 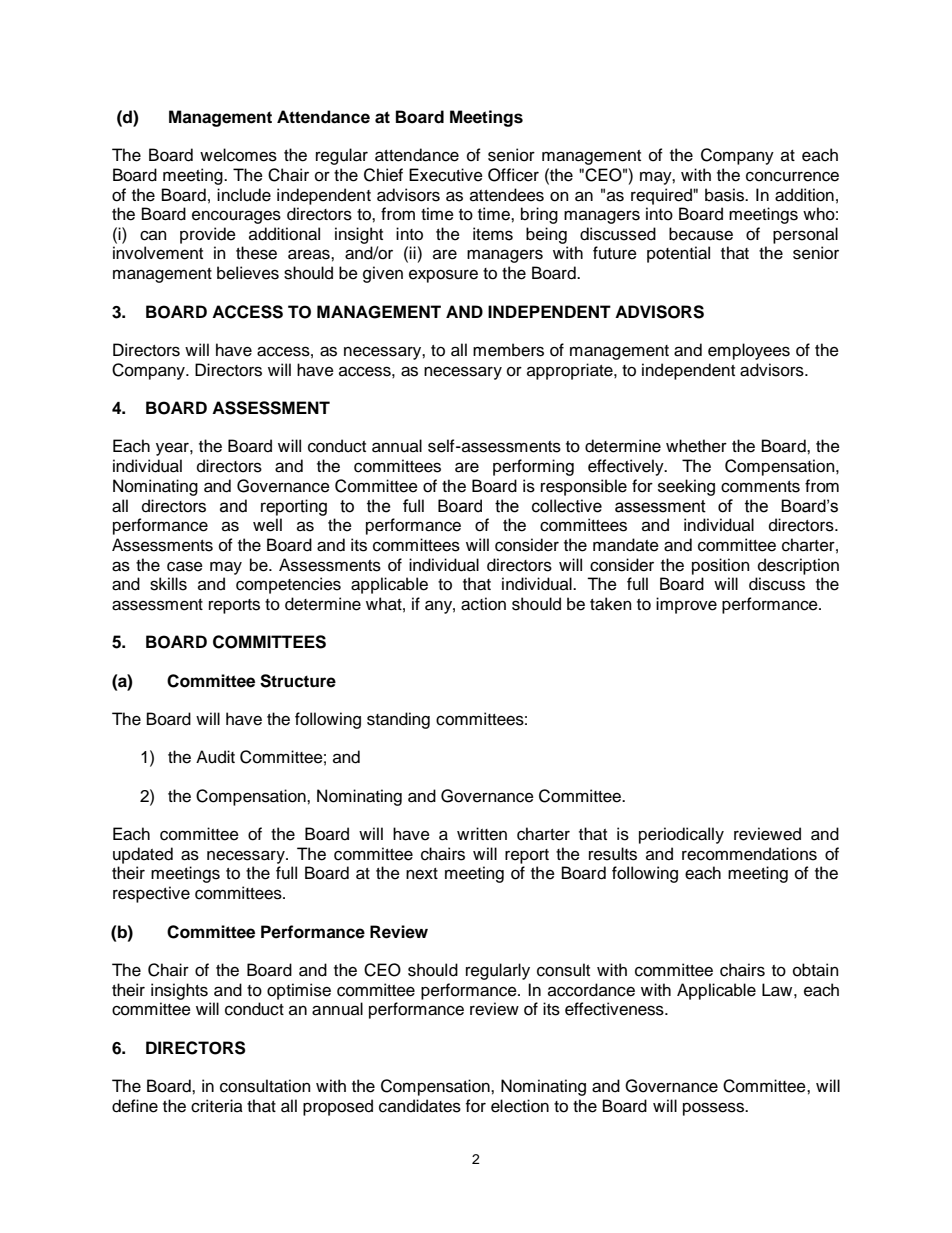 What do you see at coordinates (217, 1106) in the screenshot?
I see `criteria` at bounding box center [217, 1106].
